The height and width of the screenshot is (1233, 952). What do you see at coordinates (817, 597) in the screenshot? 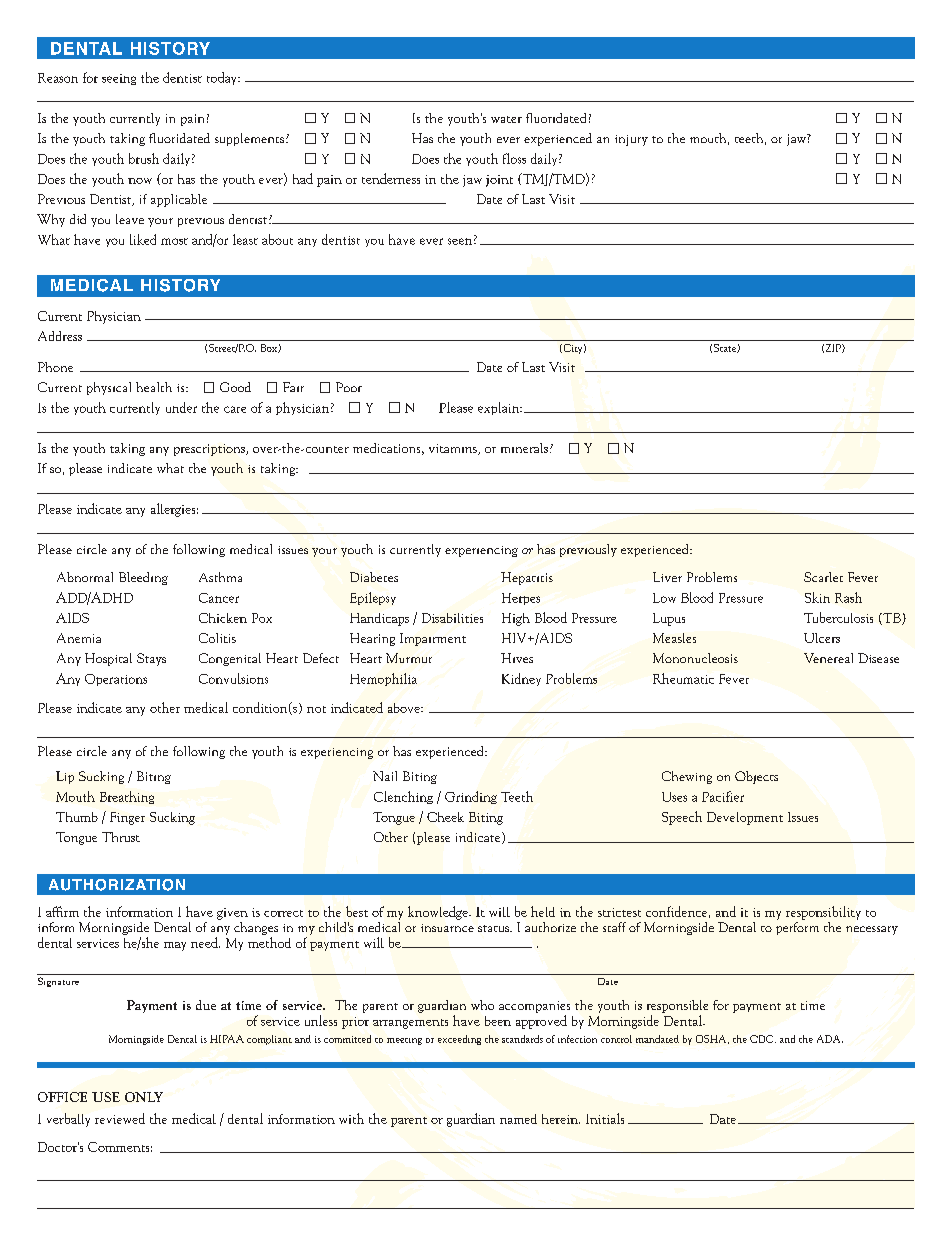
I see `Skin` at bounding box center [817, 597].
